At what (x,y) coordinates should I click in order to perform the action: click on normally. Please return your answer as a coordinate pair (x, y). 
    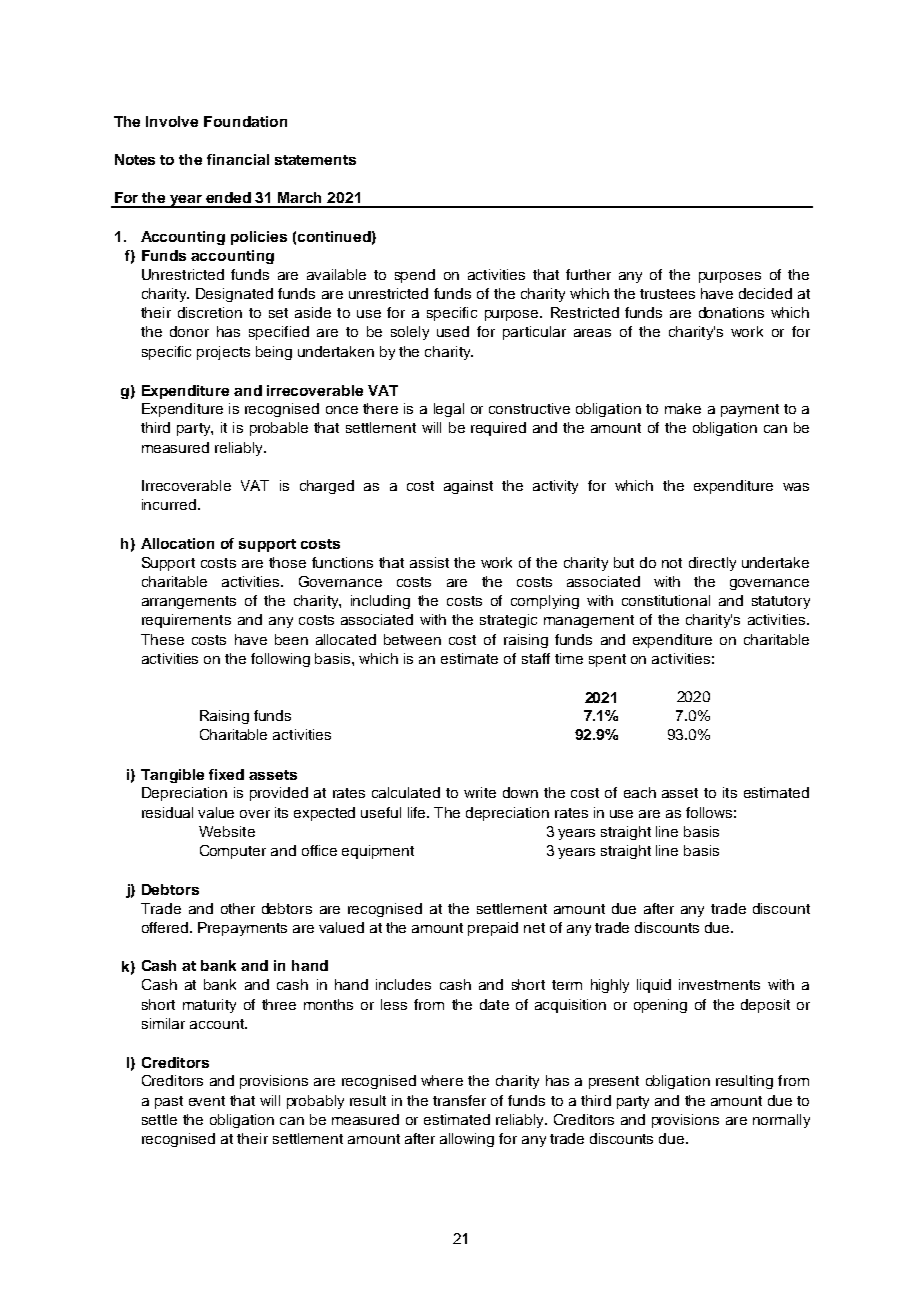
    Looking at the image, I should click on (781, 1121).
